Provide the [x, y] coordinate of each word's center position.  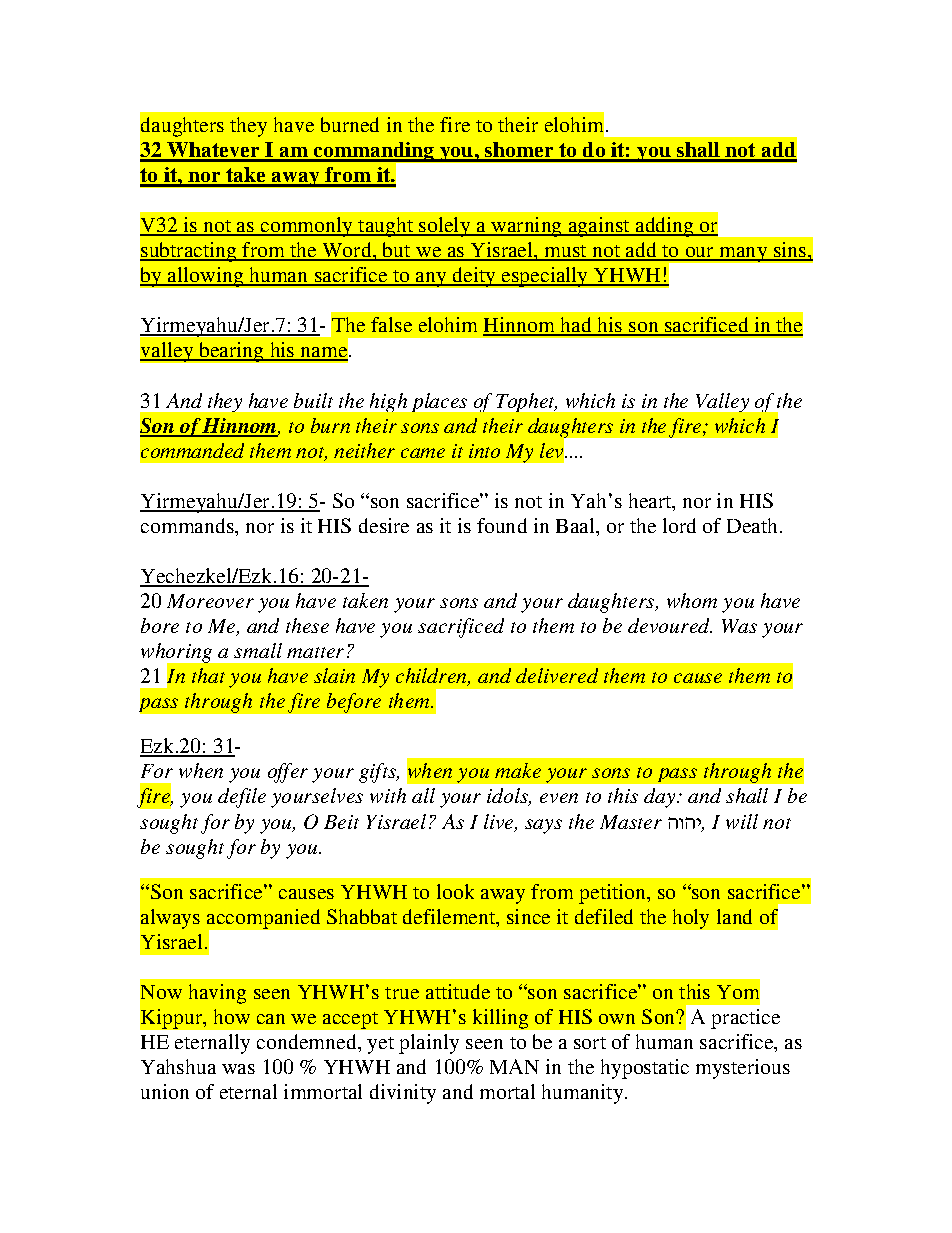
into [484, 451]
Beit [341, 822]
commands [188, 525]
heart [651, 500]
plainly [429, 1044]
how [232, 1016]
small [258, 650]
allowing [205, 277]
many [743, 254]
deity [474, 277]
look [455, 891]
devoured [670, 625]
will [742, 821]
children [432, 677]
